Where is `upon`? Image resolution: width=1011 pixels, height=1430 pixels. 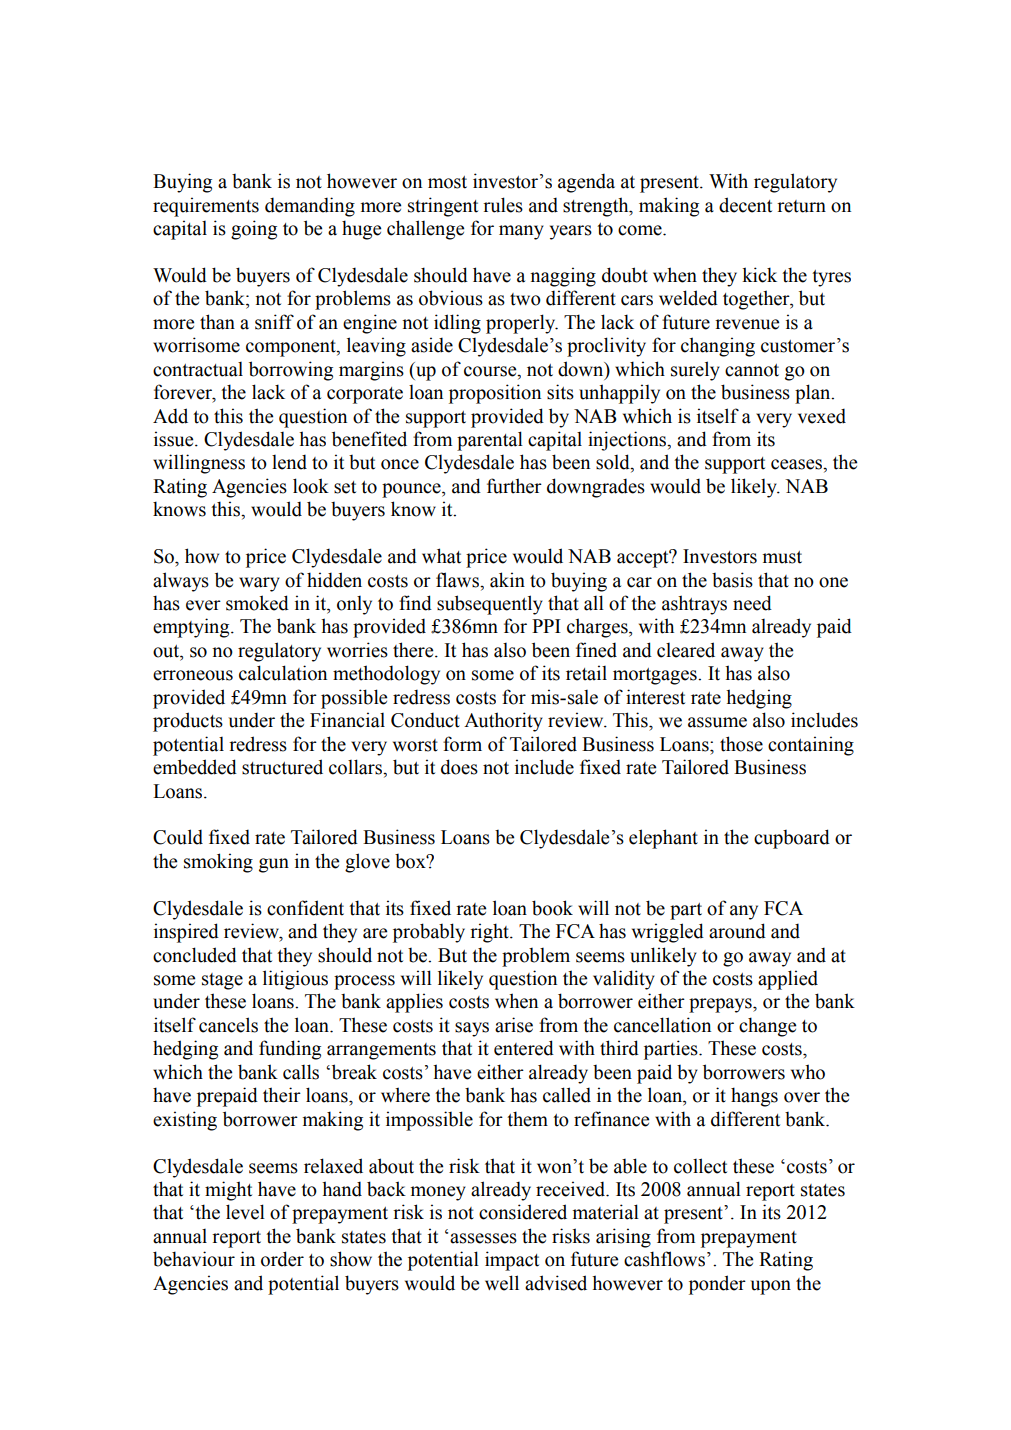 upon is located at coordinates (771, 1287).
